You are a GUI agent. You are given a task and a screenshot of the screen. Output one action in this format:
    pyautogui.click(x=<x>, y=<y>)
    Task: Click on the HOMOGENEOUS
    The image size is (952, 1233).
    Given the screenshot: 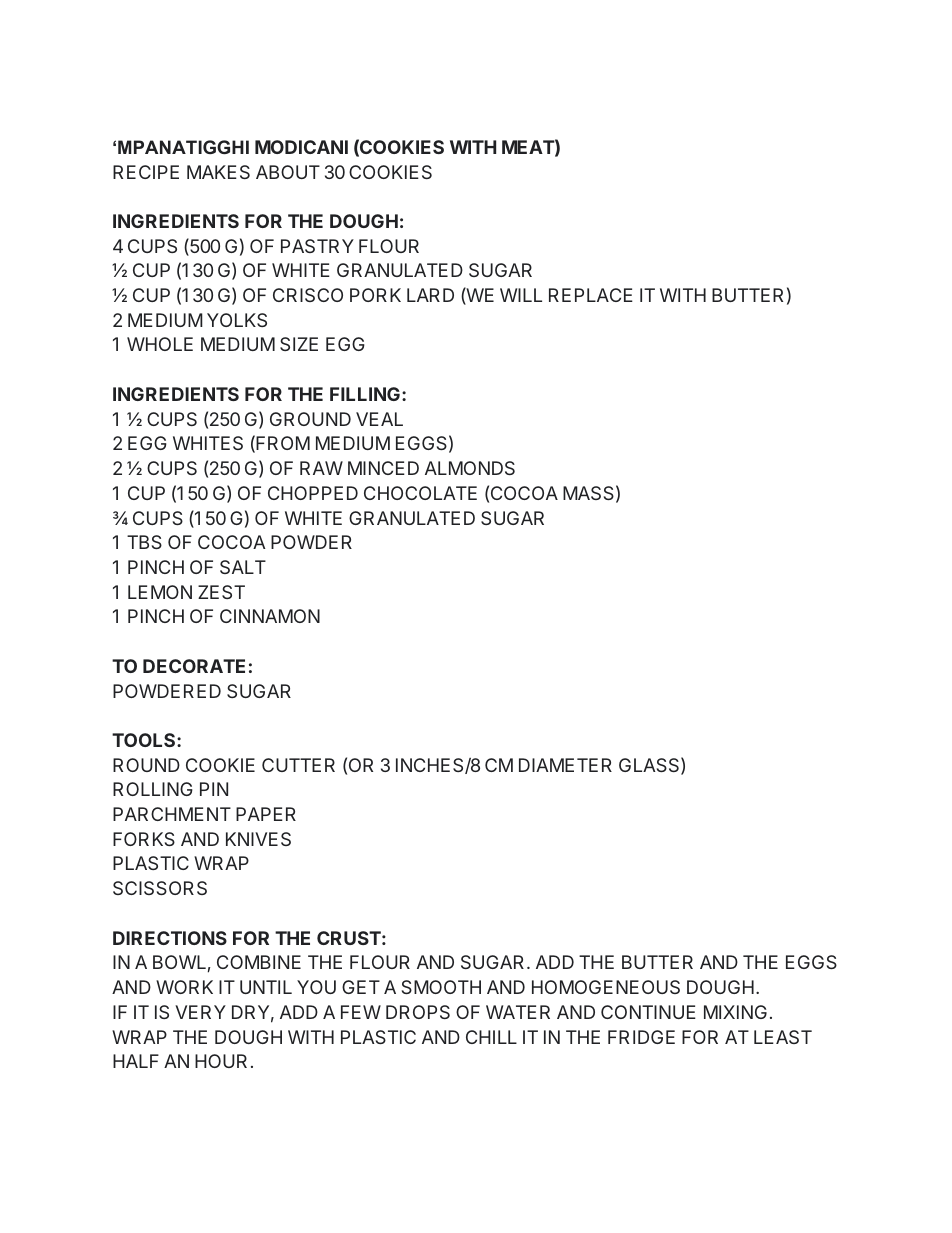 What is the action you would take?
    pyautogui.click(x=606, y=987)
